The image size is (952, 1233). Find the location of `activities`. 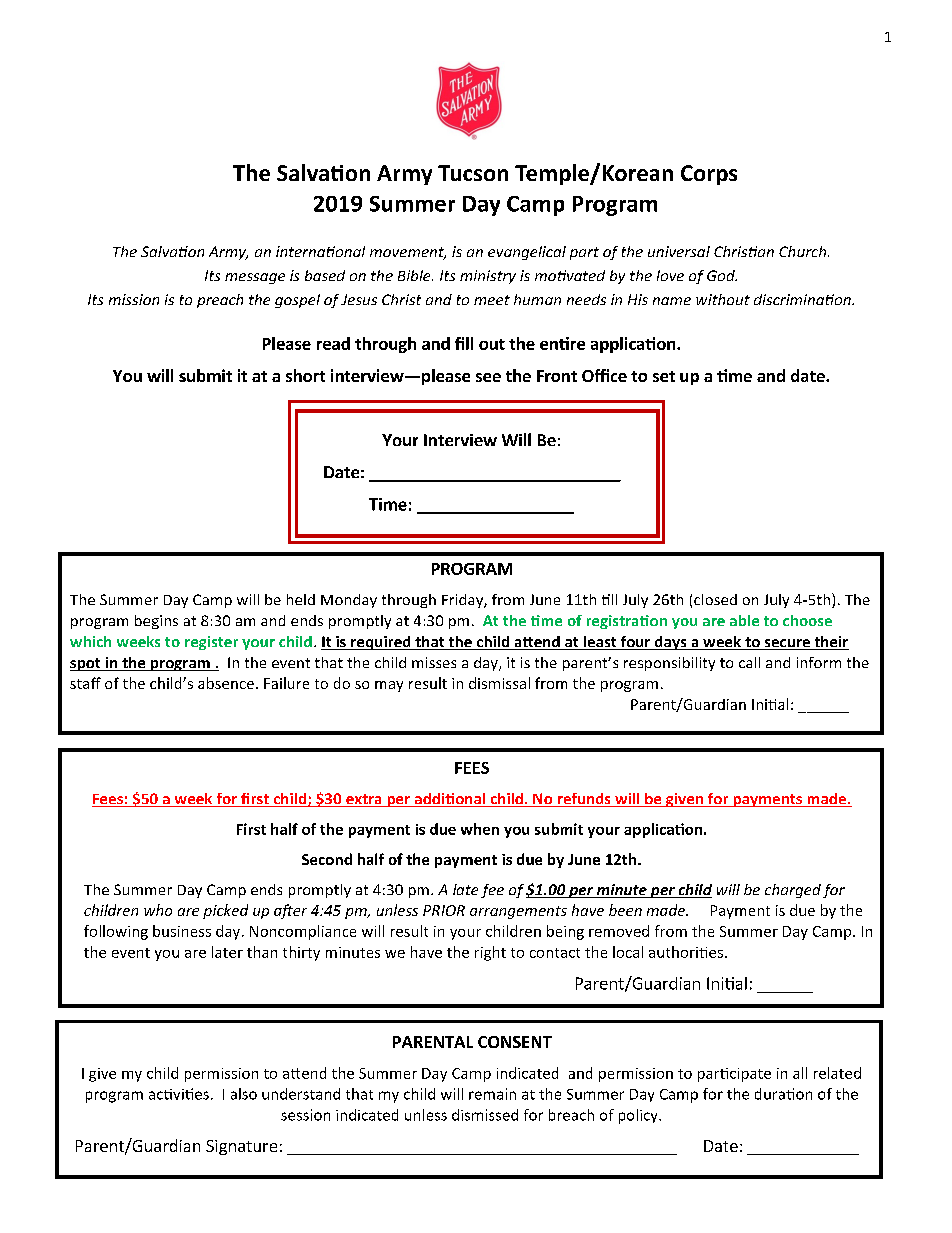

activities is located at coordinates (179, 1094).
